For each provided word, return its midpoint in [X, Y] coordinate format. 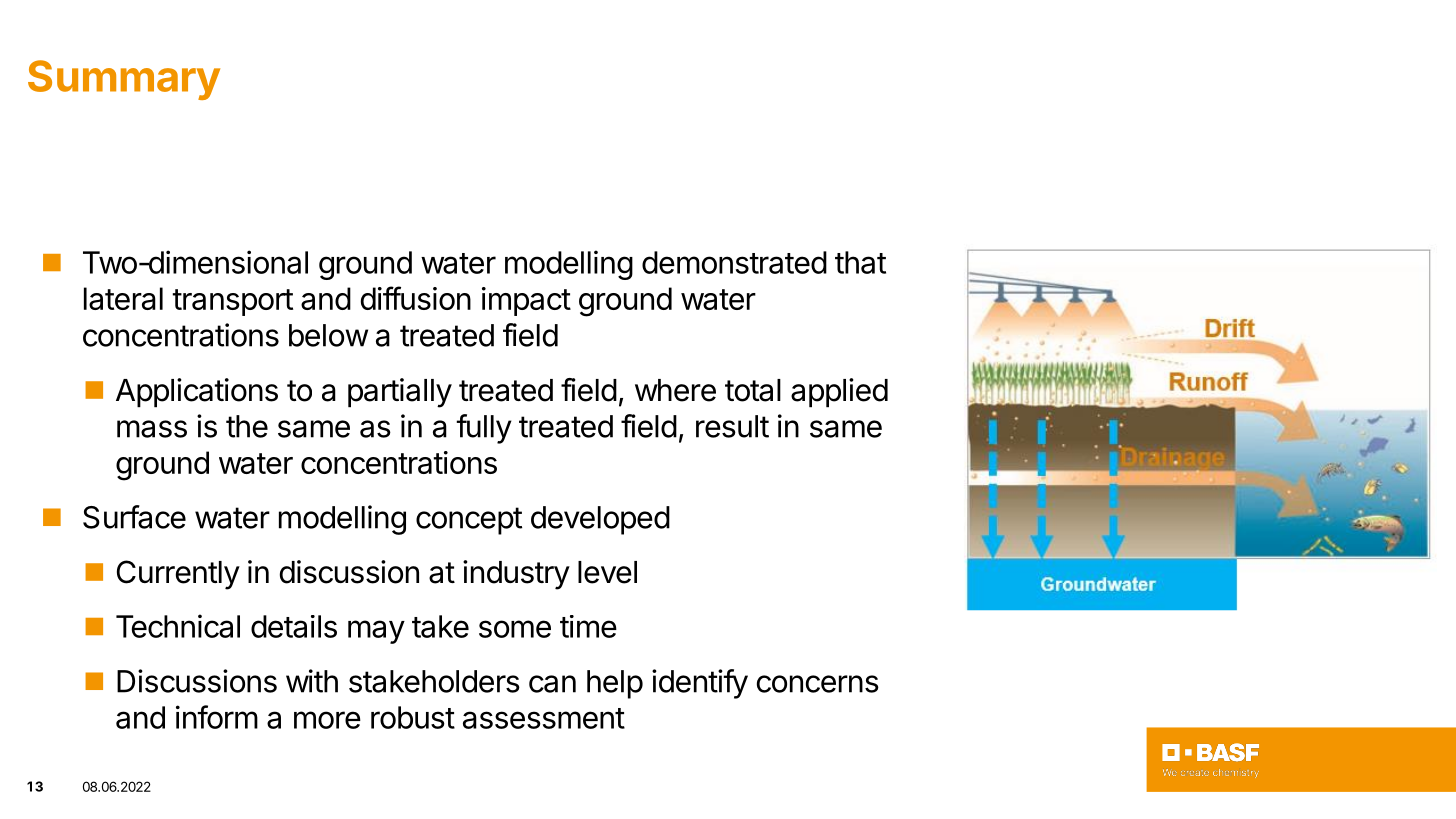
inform [217, 717]
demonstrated [734, 262]
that [860, 262]
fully [484, 429]
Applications [197, 393]
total [753, 390]
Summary [124, 80]
